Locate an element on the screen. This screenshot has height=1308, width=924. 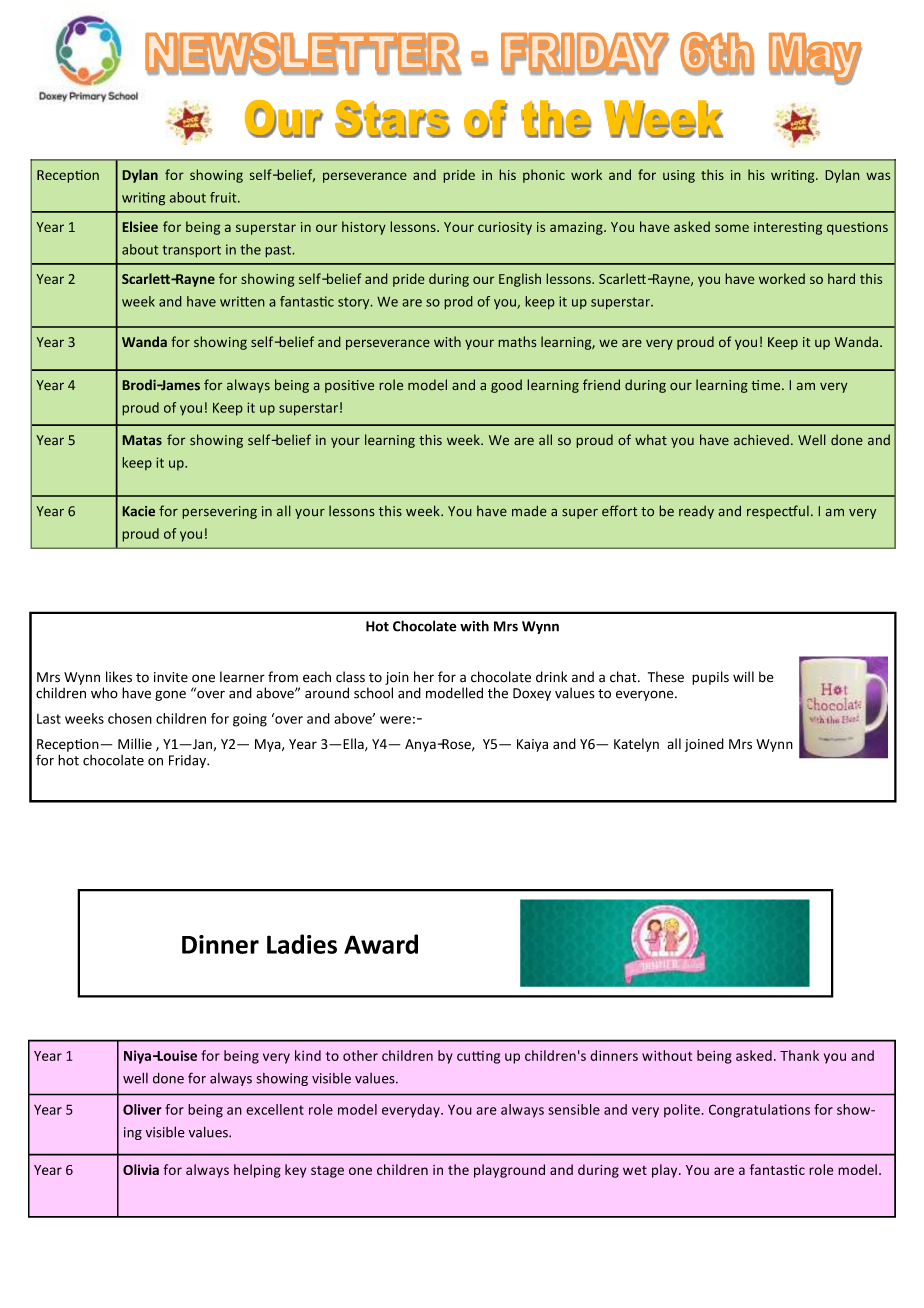
persevering is located at coordinates (219, 512).
